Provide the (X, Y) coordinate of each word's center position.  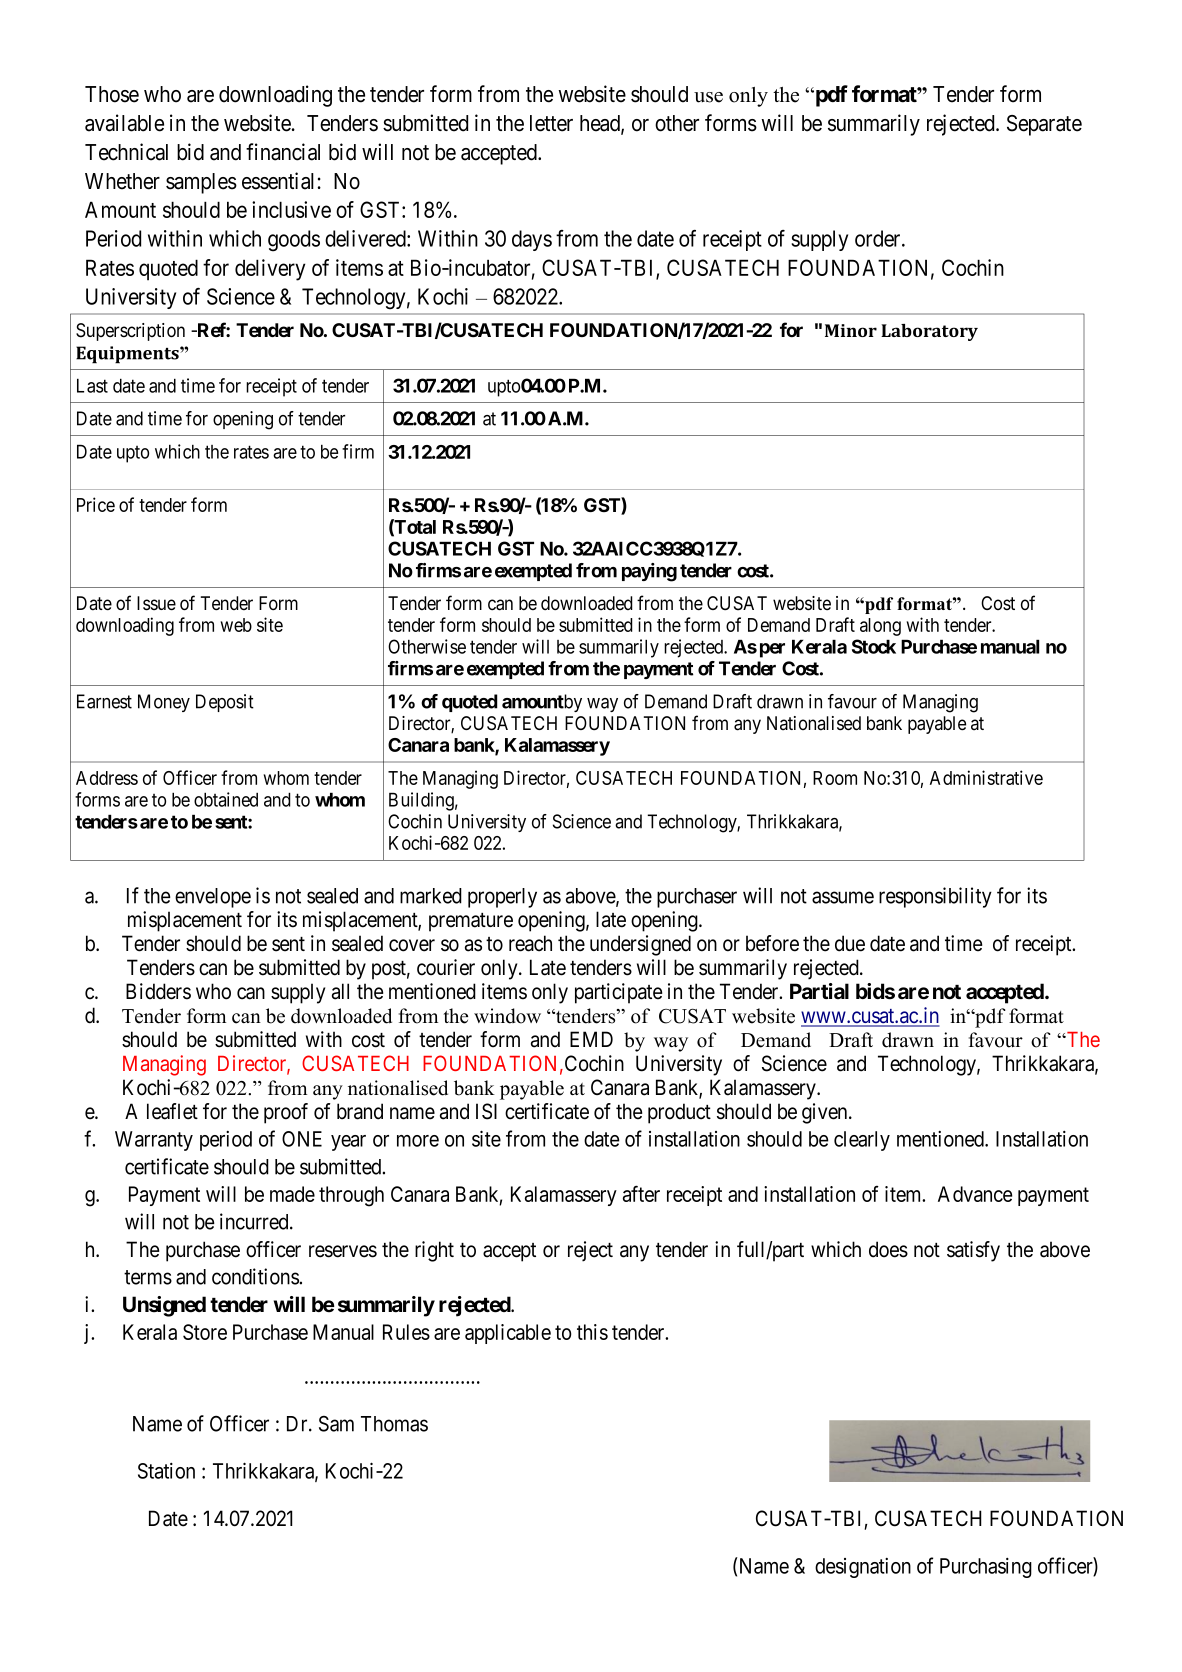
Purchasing (986, 1568)
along (880, 627)
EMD (591, 1039)
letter (551, 123)
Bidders (158, 991)
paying (649, 572)
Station (166, 1471)
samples (201, 183)
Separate (1044, 125)
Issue (156, 603)
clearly (862, 1141)
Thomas (394, 1424)
